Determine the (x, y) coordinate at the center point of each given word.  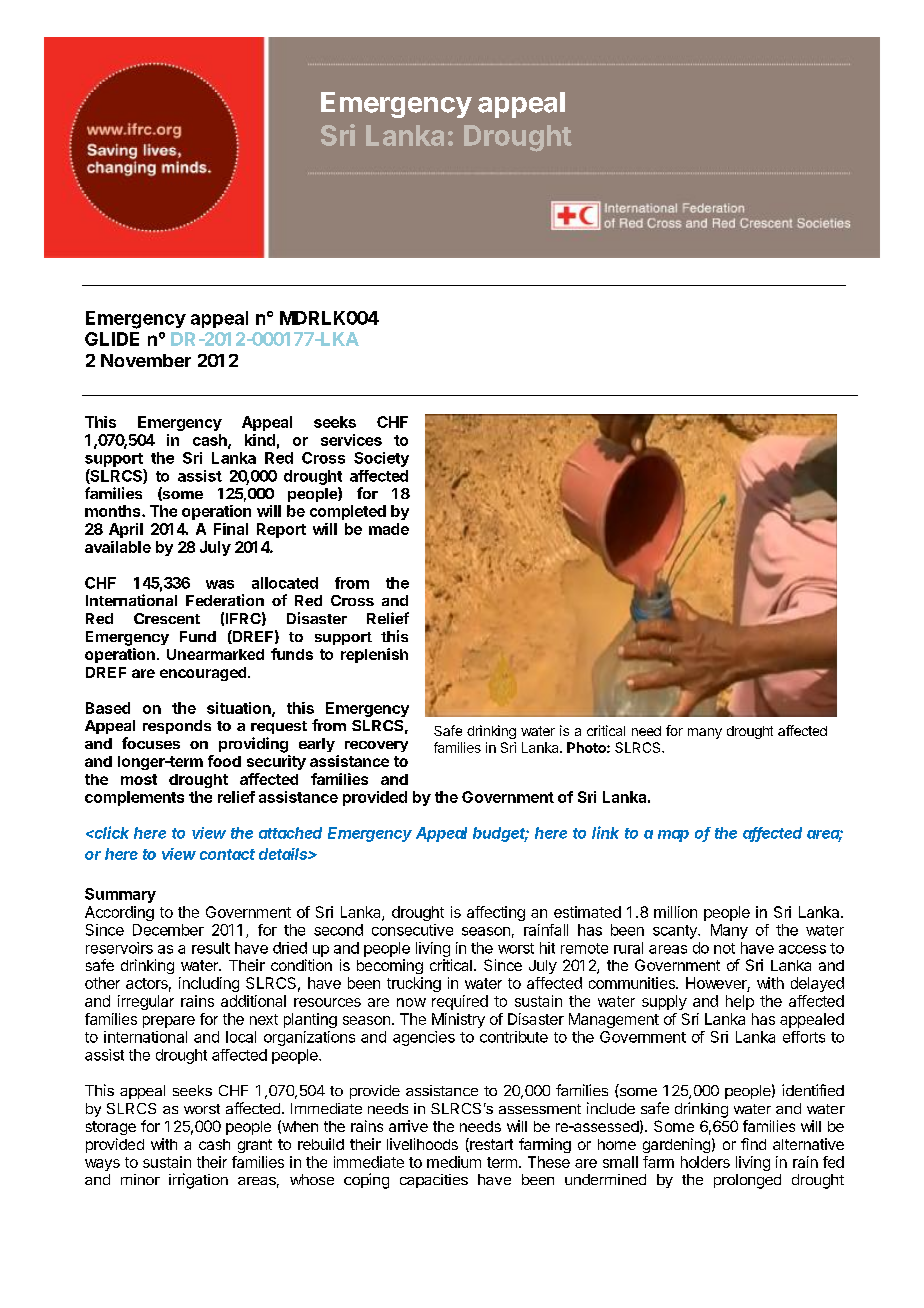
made (389, 529)
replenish (374, 655)
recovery (376, 746)
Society (381, 459)
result (211, 948)
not (724, 948)
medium (454, 1162)
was (220, 584)
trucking (414, 984)
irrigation (198, 1181)
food (224, 761)
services (351, 440)
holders (705, 1162)
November (146, 360)
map (673, 836)
